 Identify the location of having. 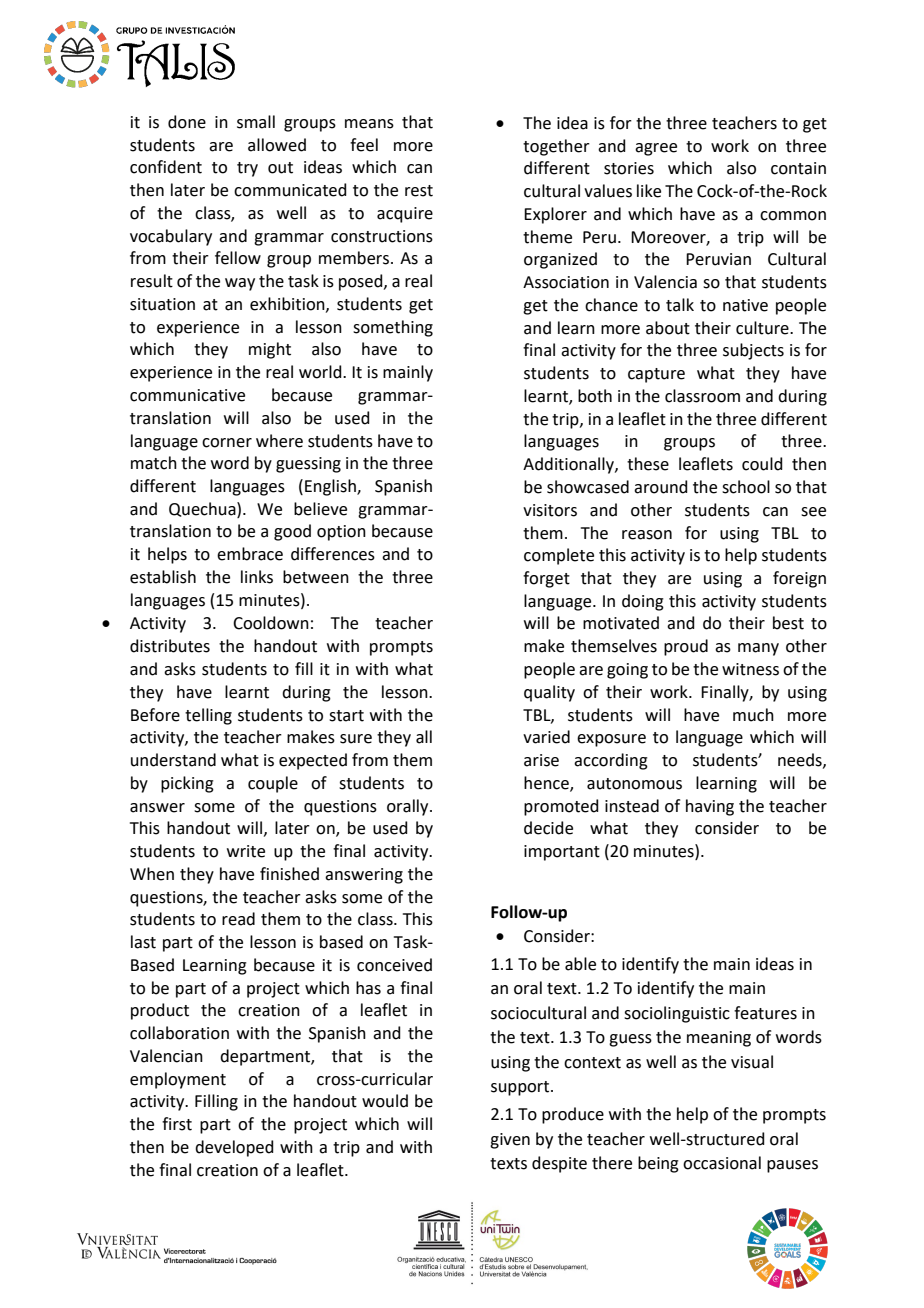
(710, 807).
